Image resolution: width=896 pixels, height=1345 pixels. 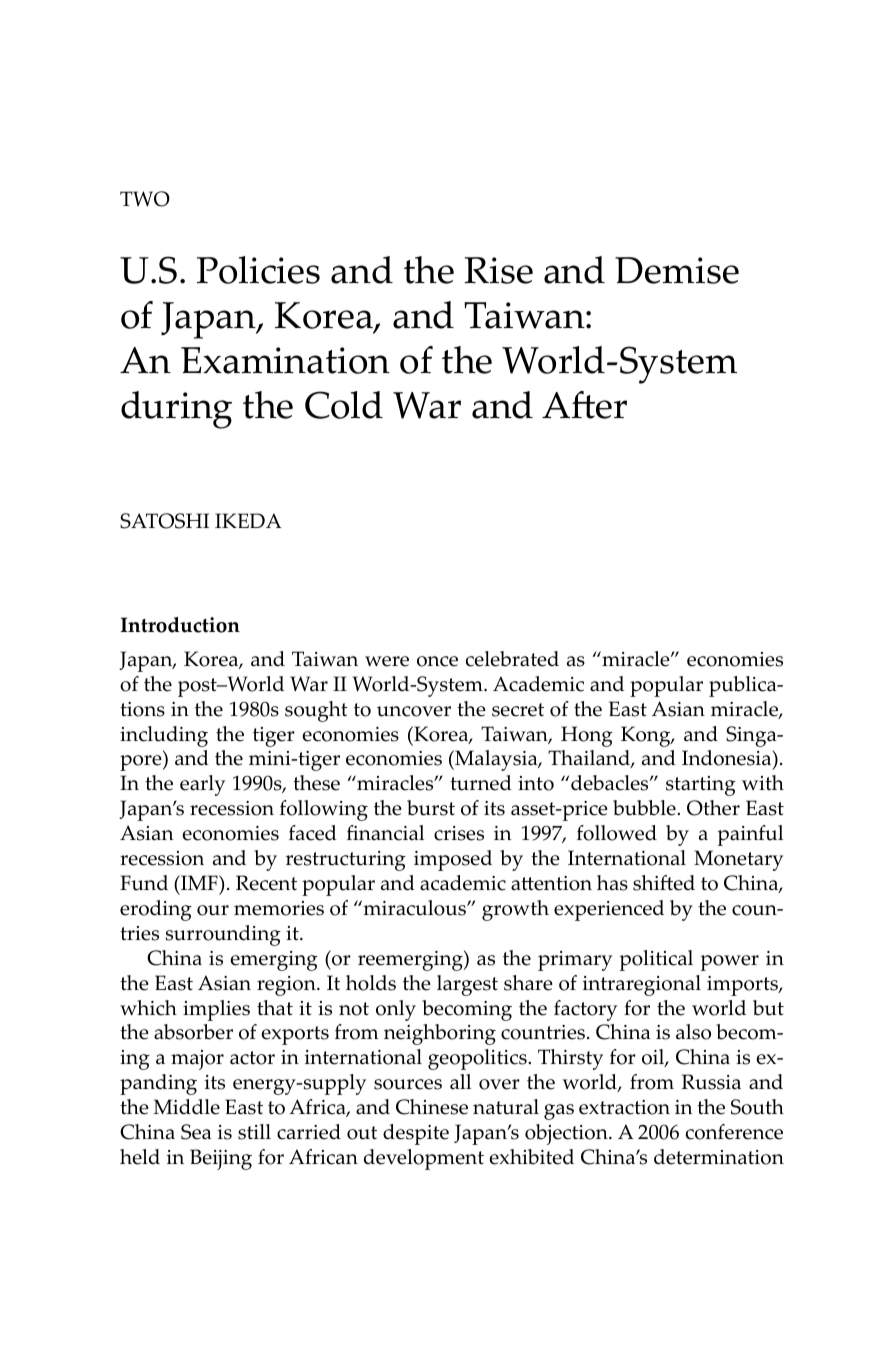 What do you see at coordinates (258, 270) in the document?
I see `Policies` at bounding box center [258, 270].
